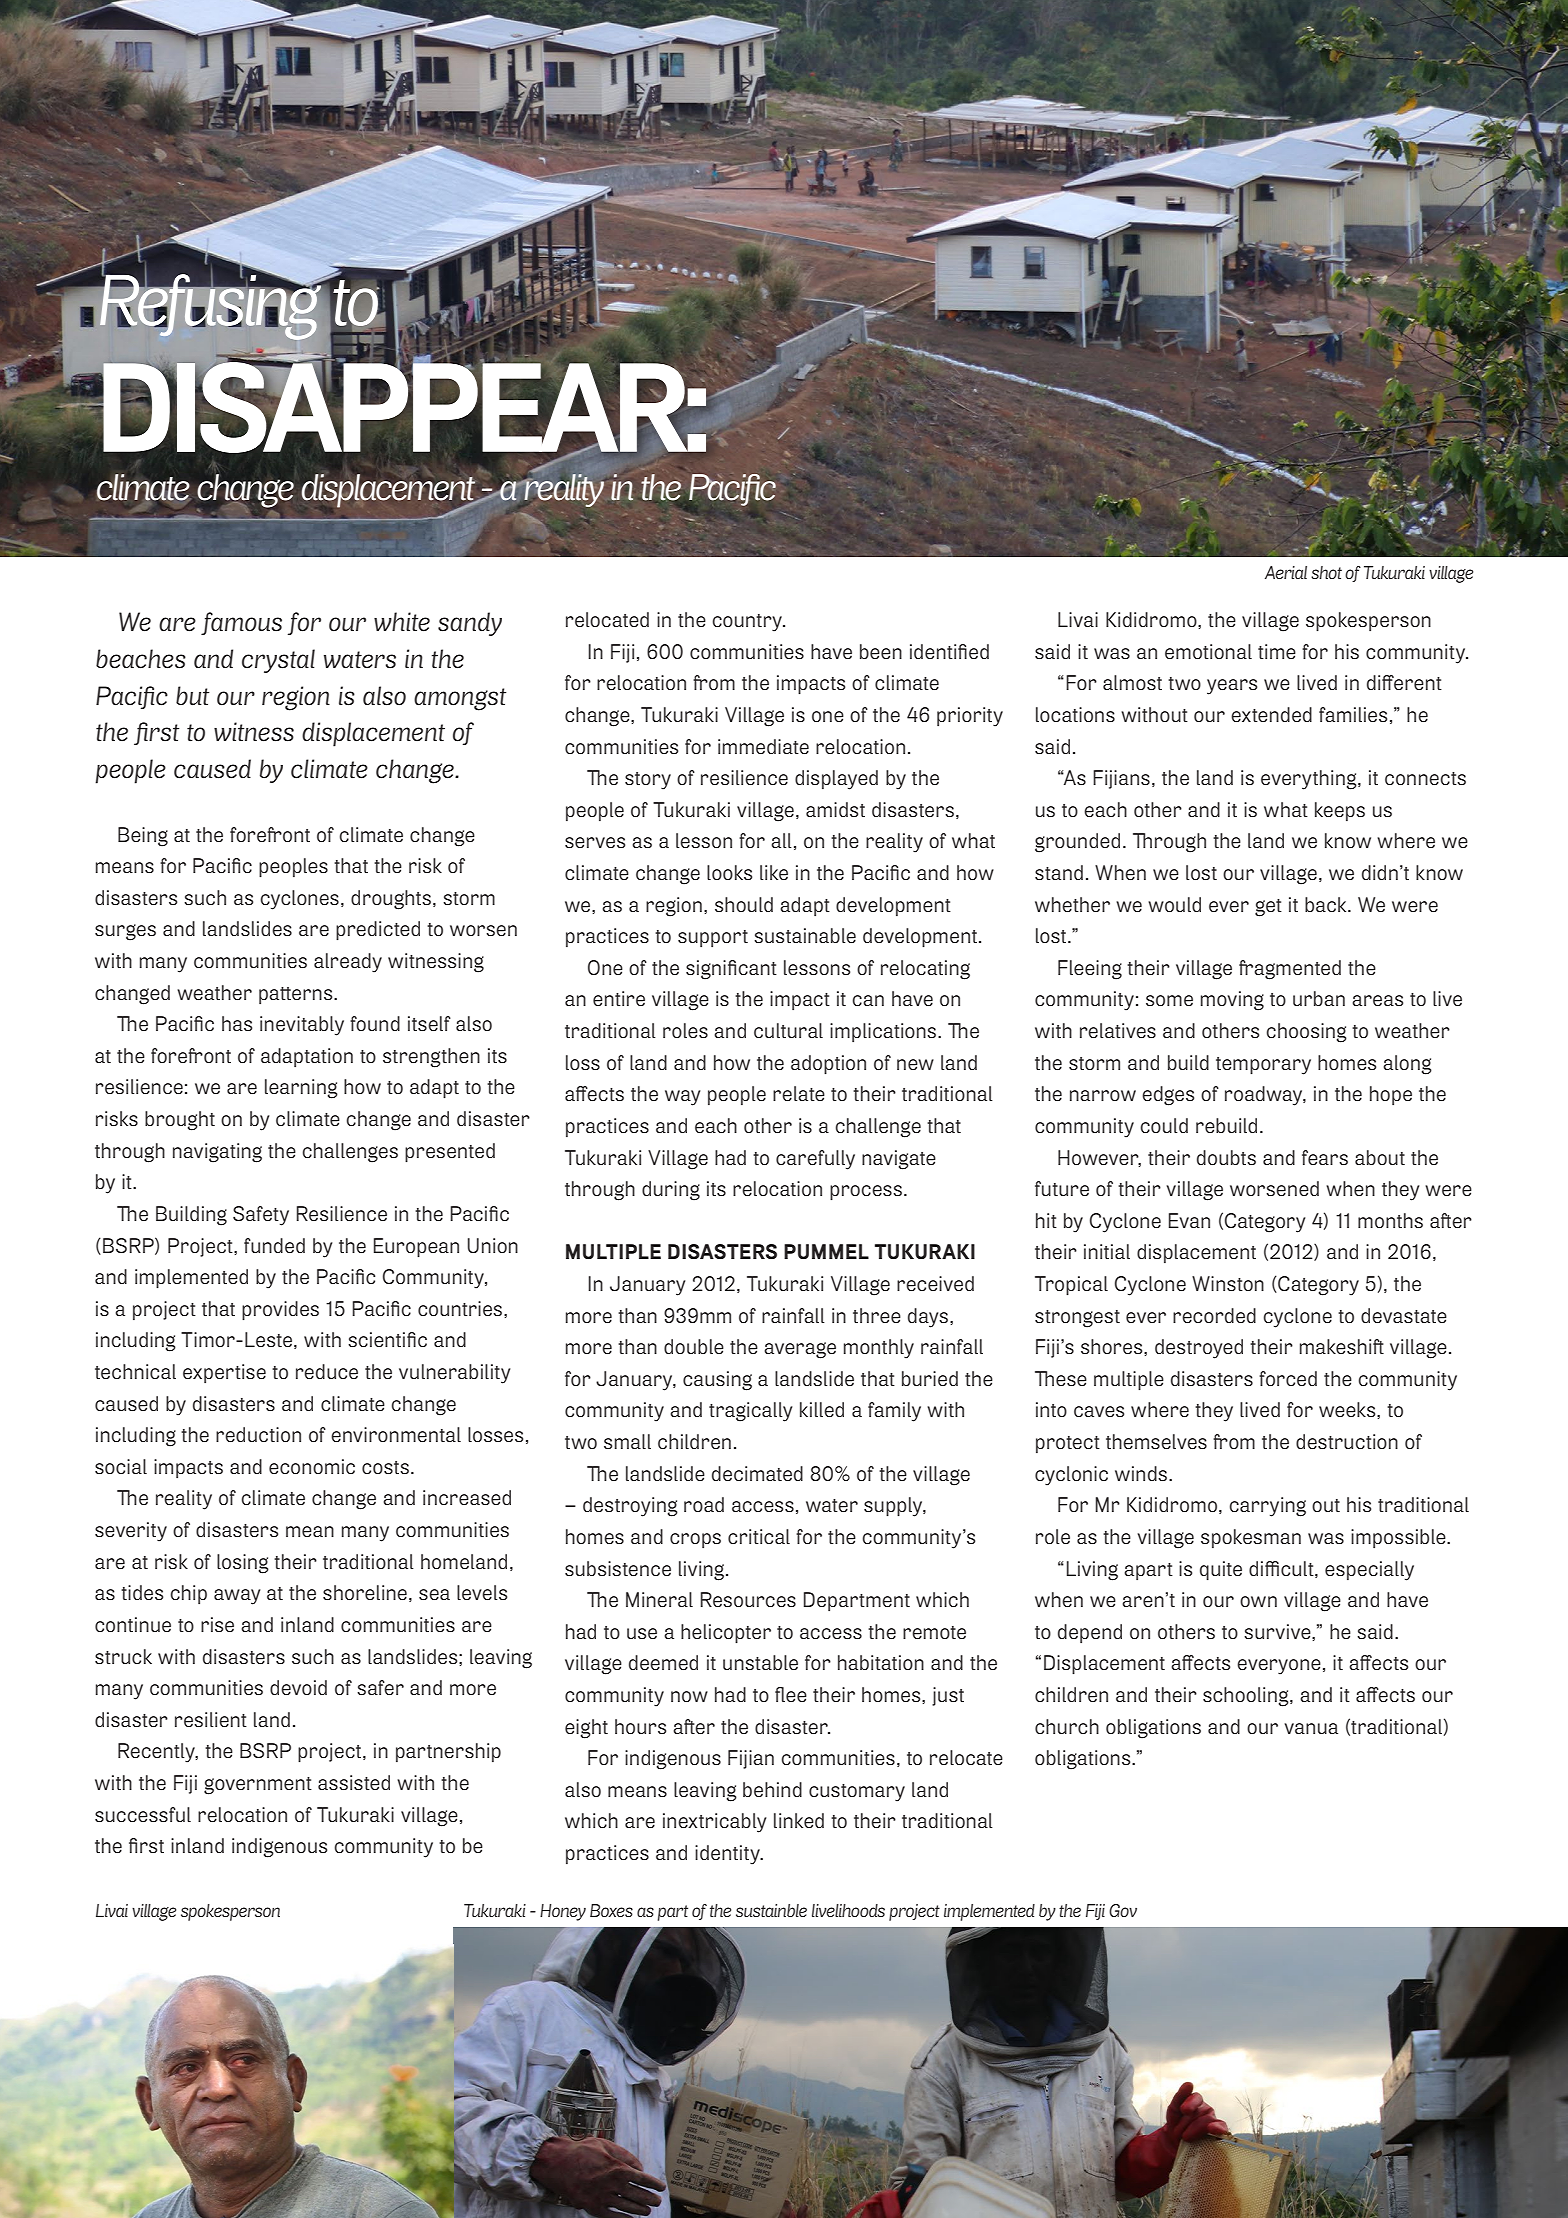  What do you see at coordinates (788, 1030) in the screenshot?
I see `cultural` at bounding box center [788, 1030].
